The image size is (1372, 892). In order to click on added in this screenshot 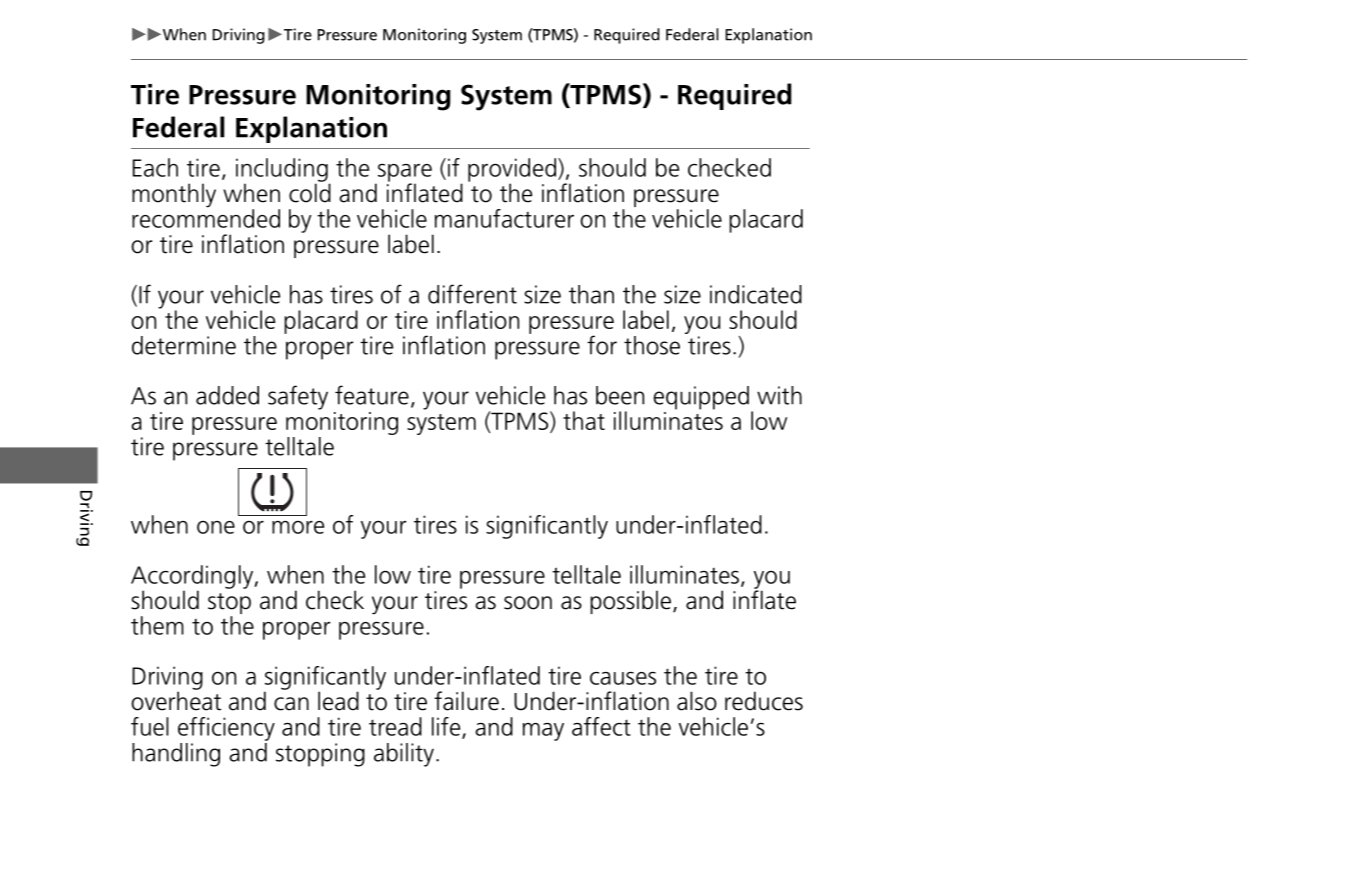, I will do `click(227, 395)`.
